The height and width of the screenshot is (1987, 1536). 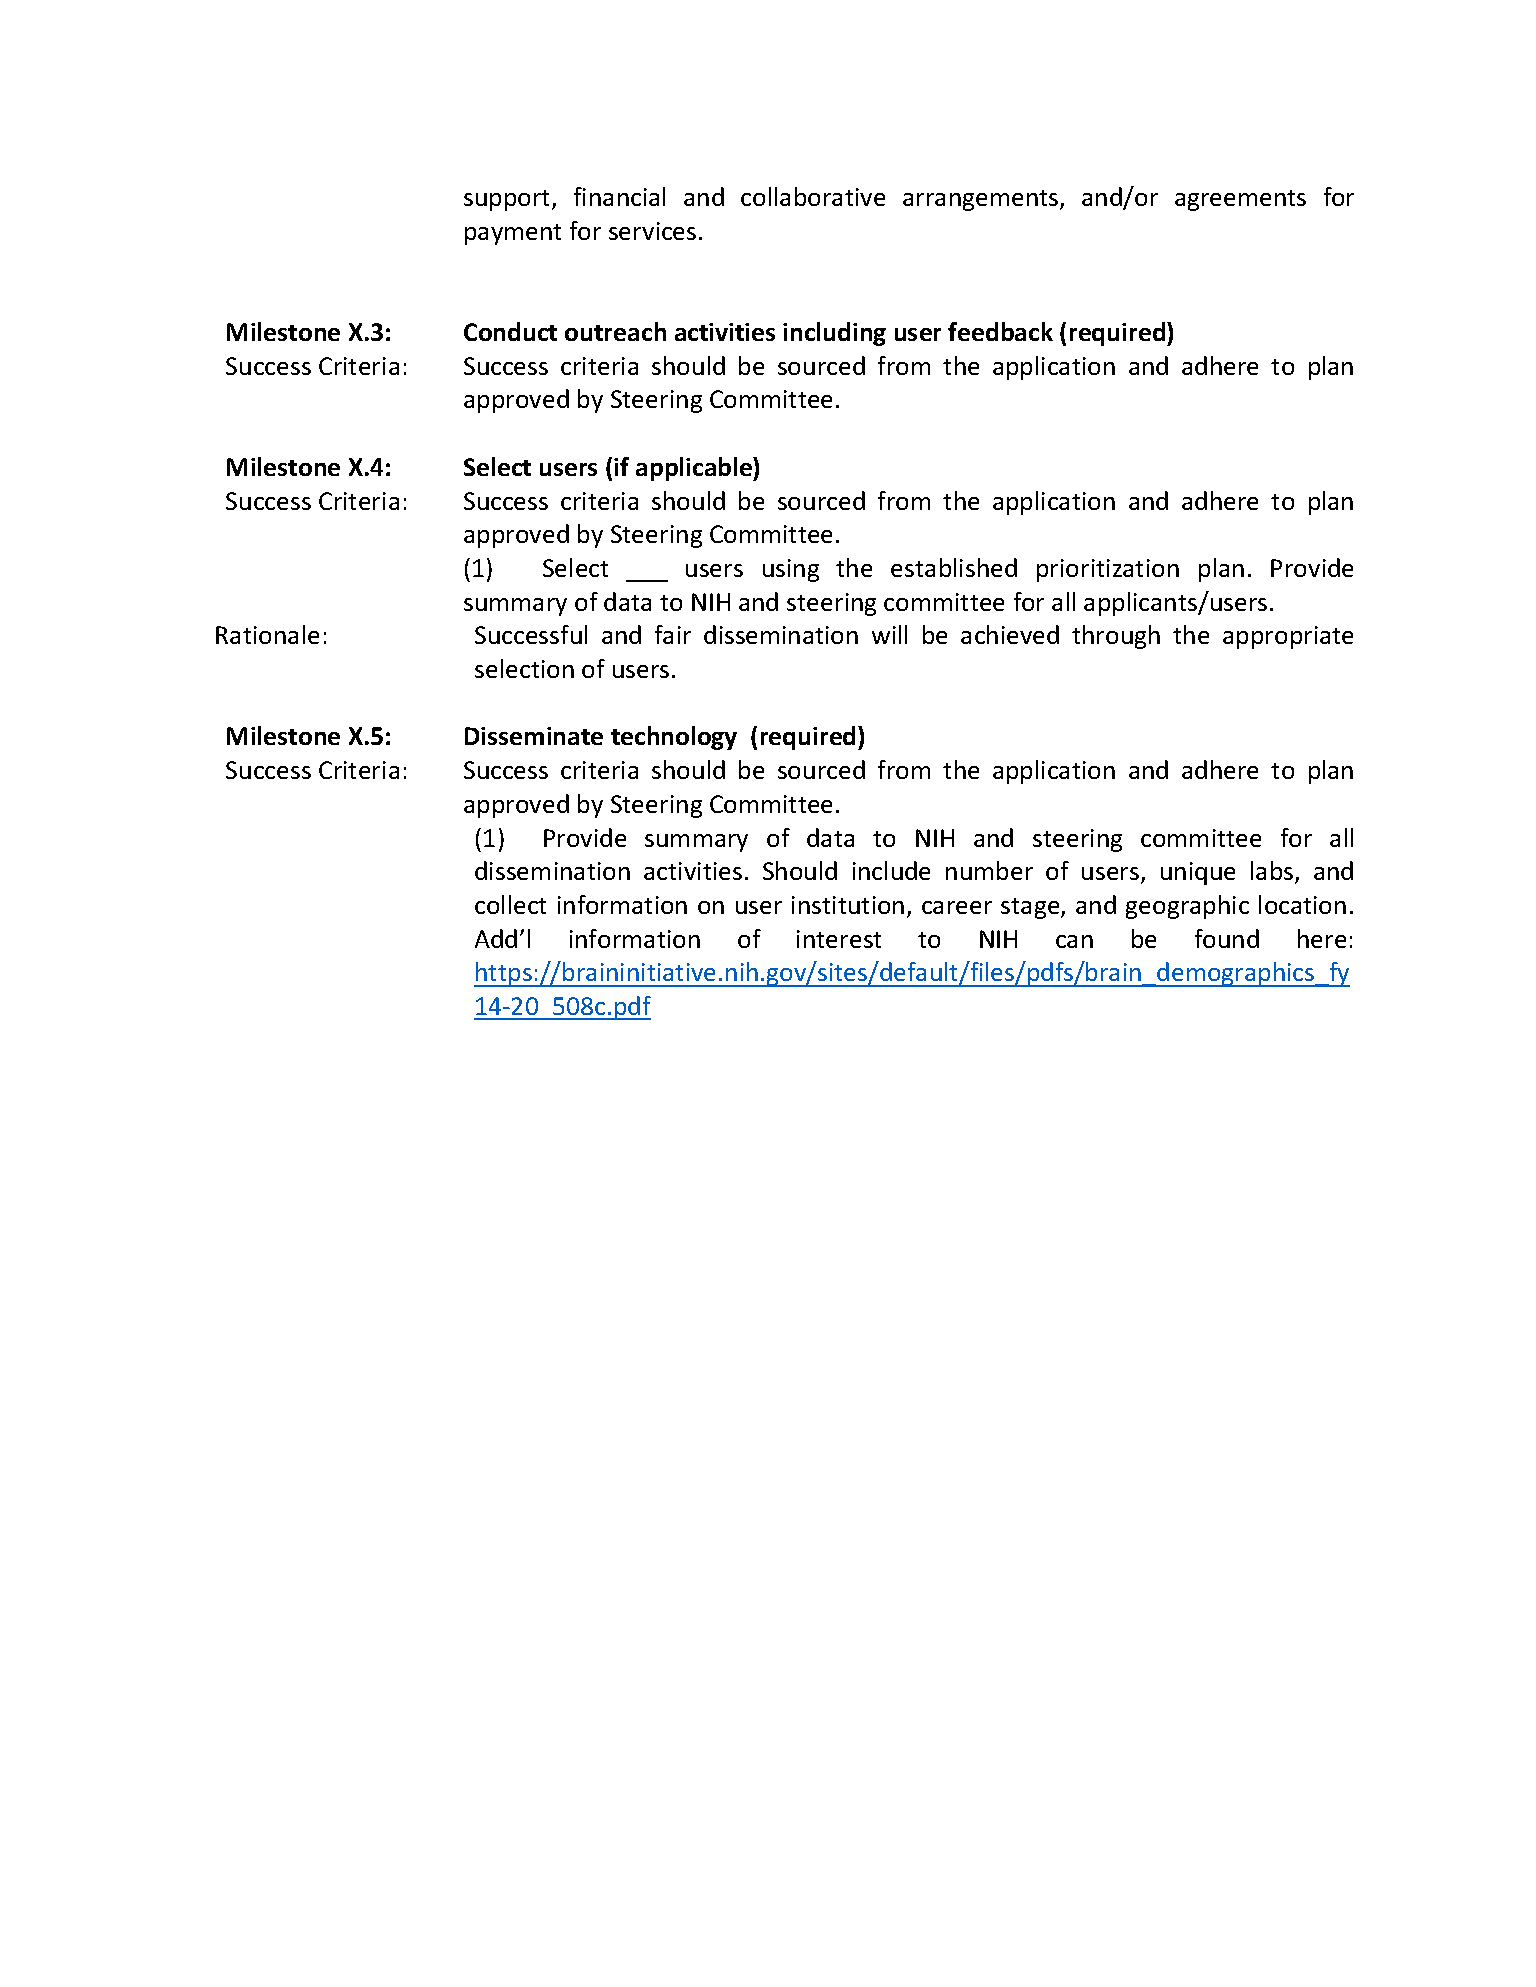 I want to click on collaborative, so click(x=813, y=196).
